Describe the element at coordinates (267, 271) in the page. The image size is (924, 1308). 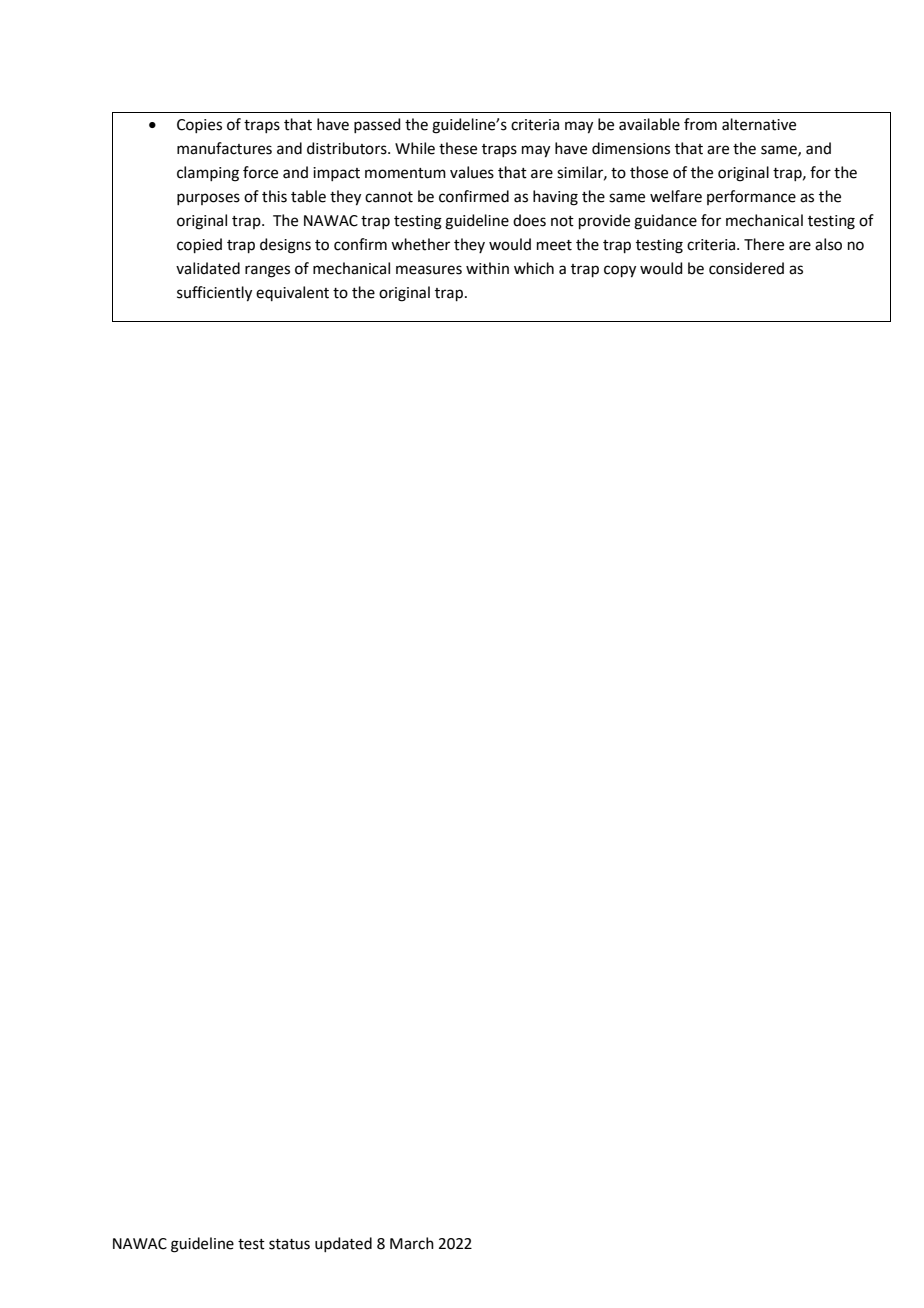
I see `ranges` at that location.
